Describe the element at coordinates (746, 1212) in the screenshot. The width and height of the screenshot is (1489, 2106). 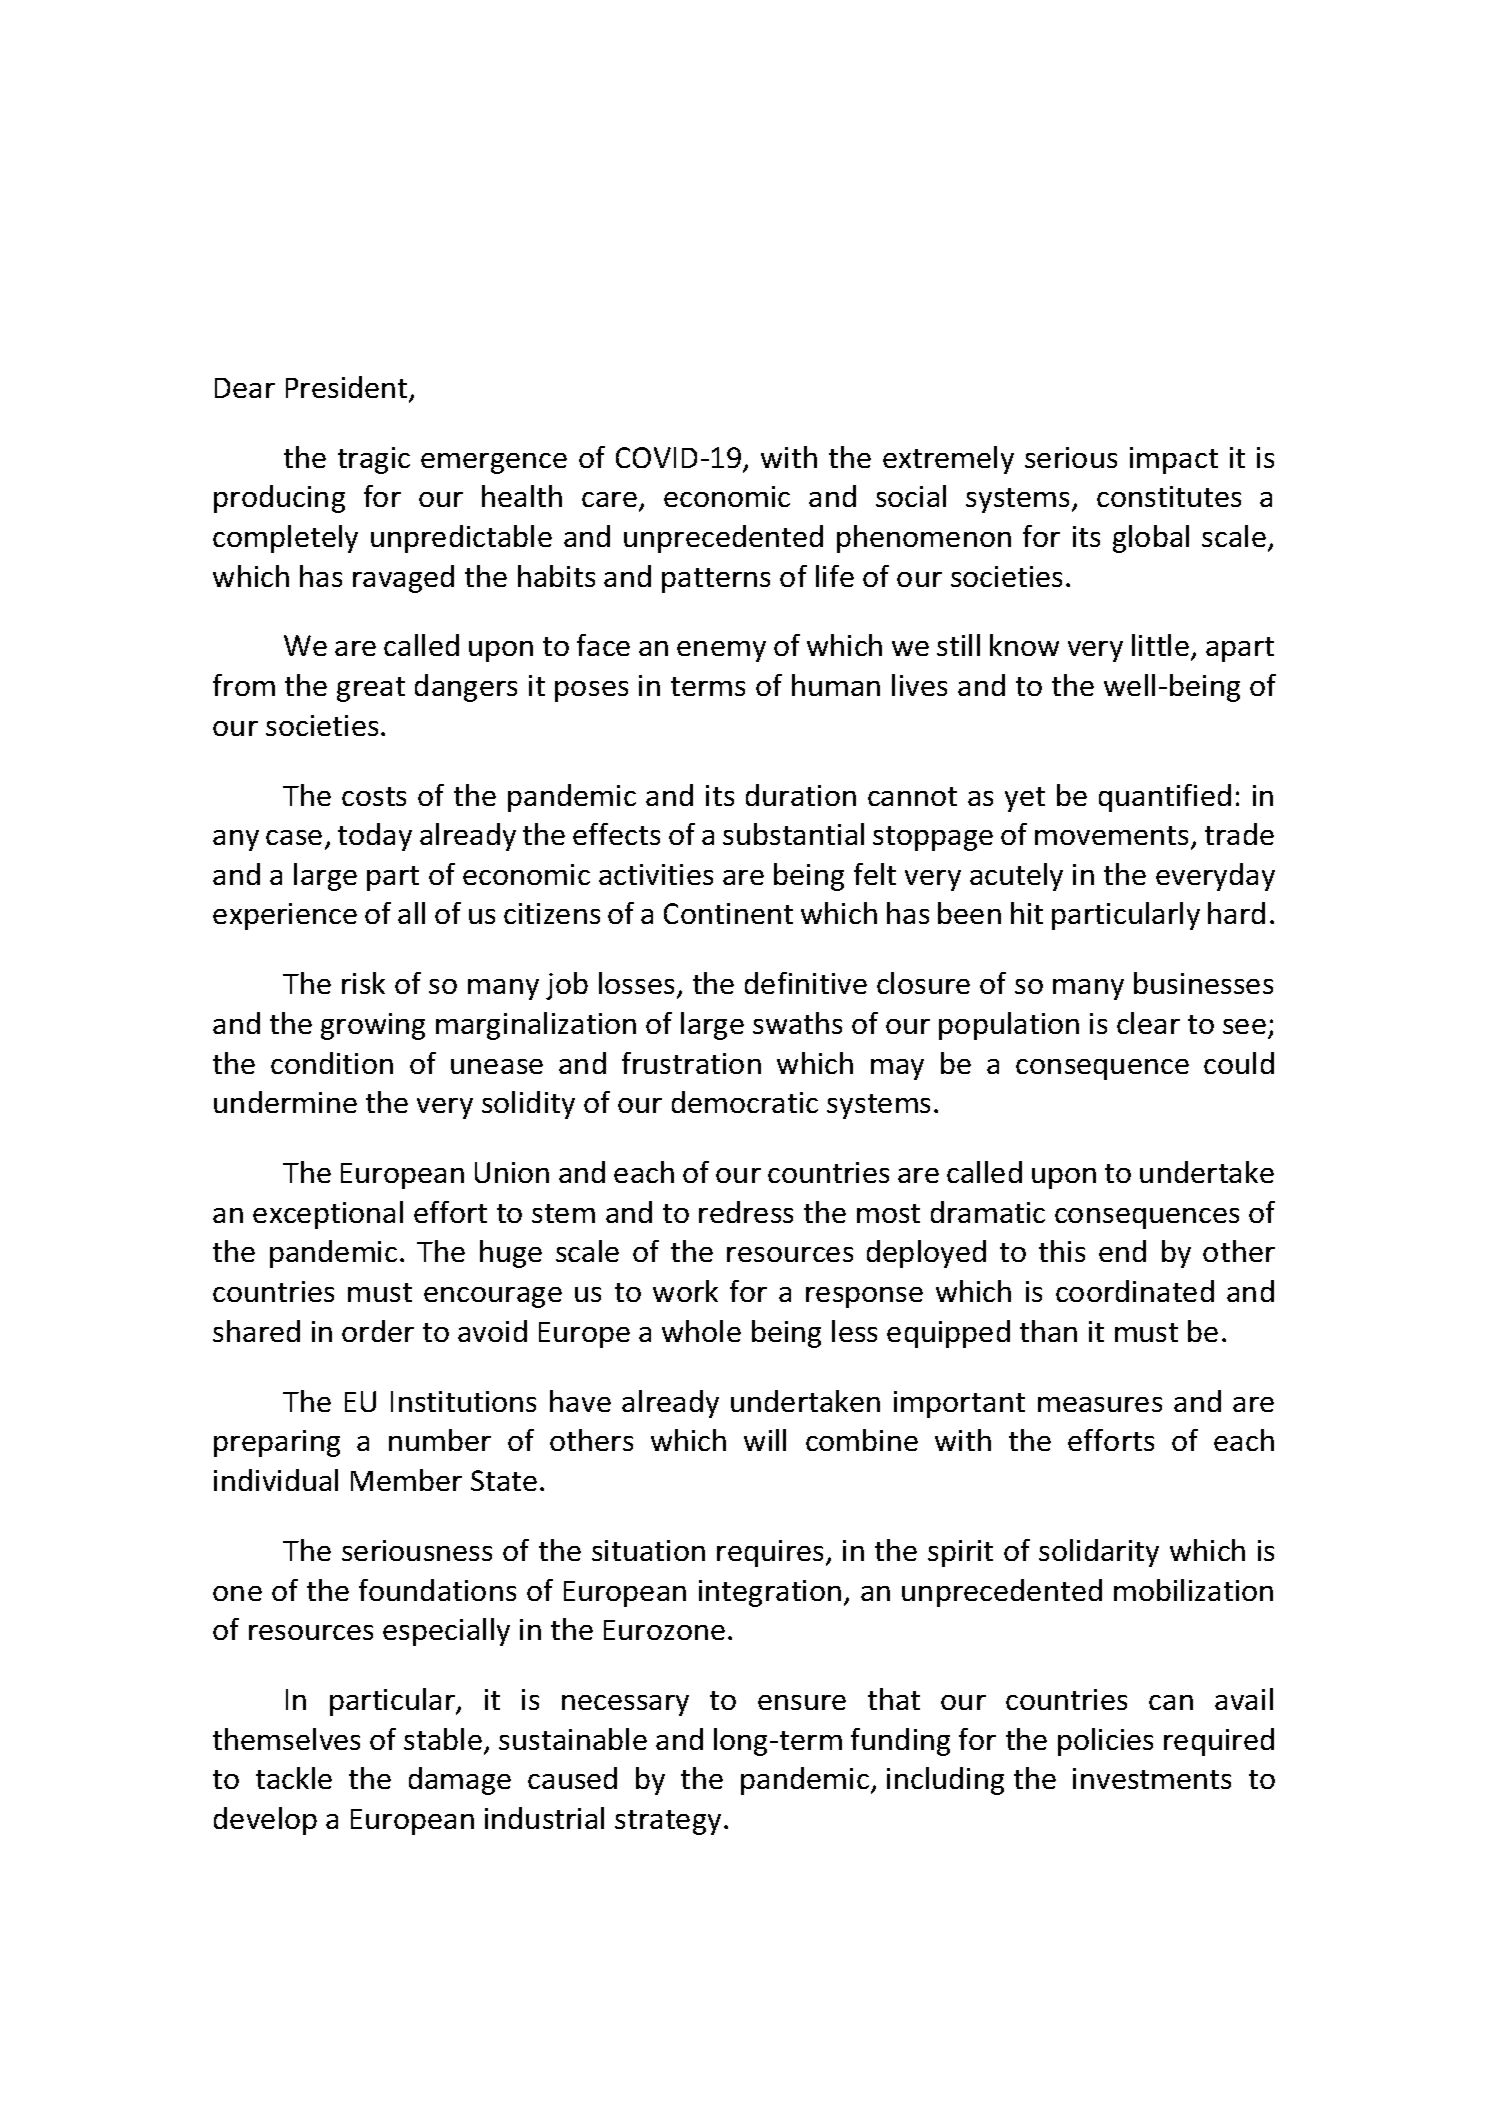
I see `redress` at that location.
